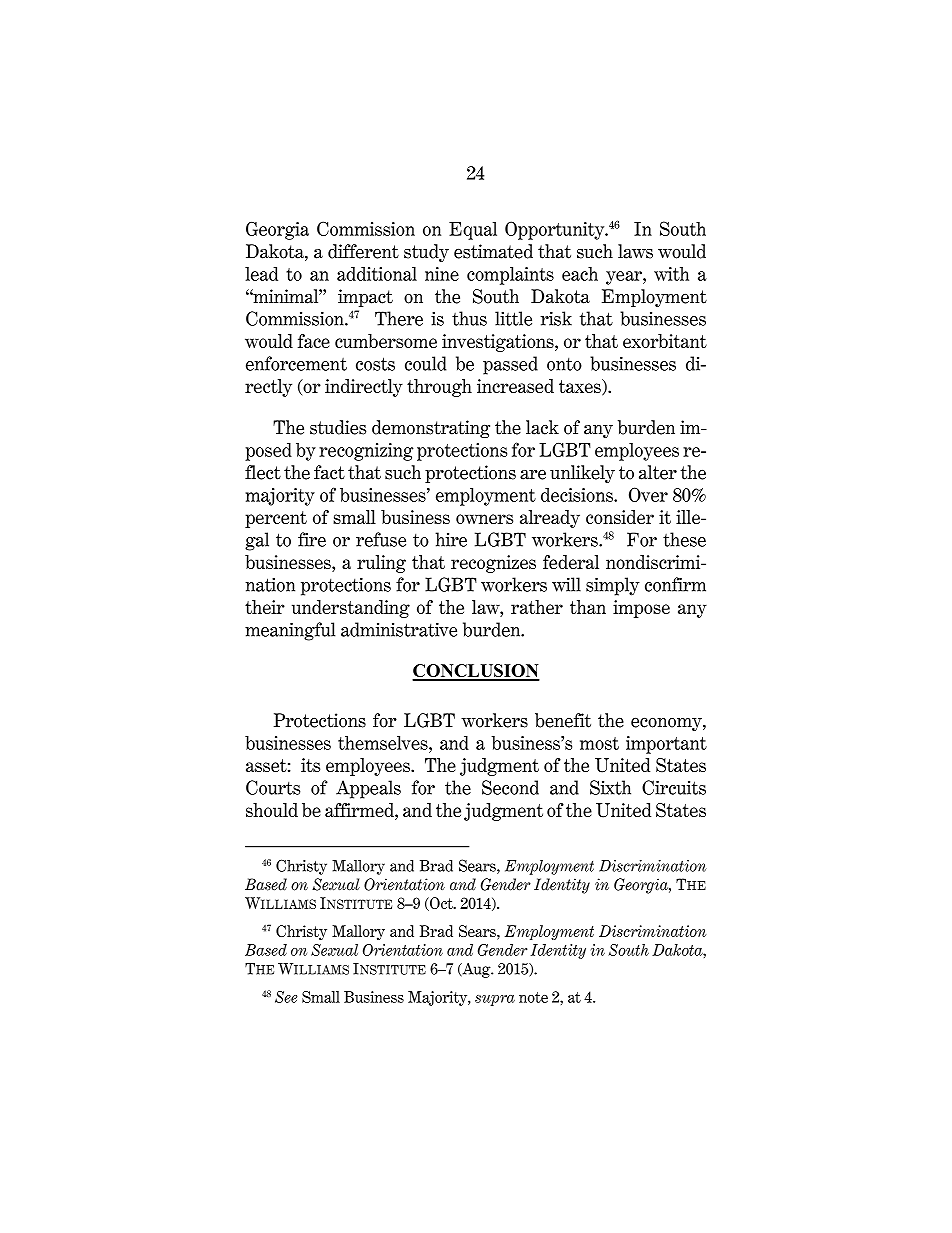 The height and width of the screenshot is (1233, 952). I want to click on Sixth, so click(610, 787).
